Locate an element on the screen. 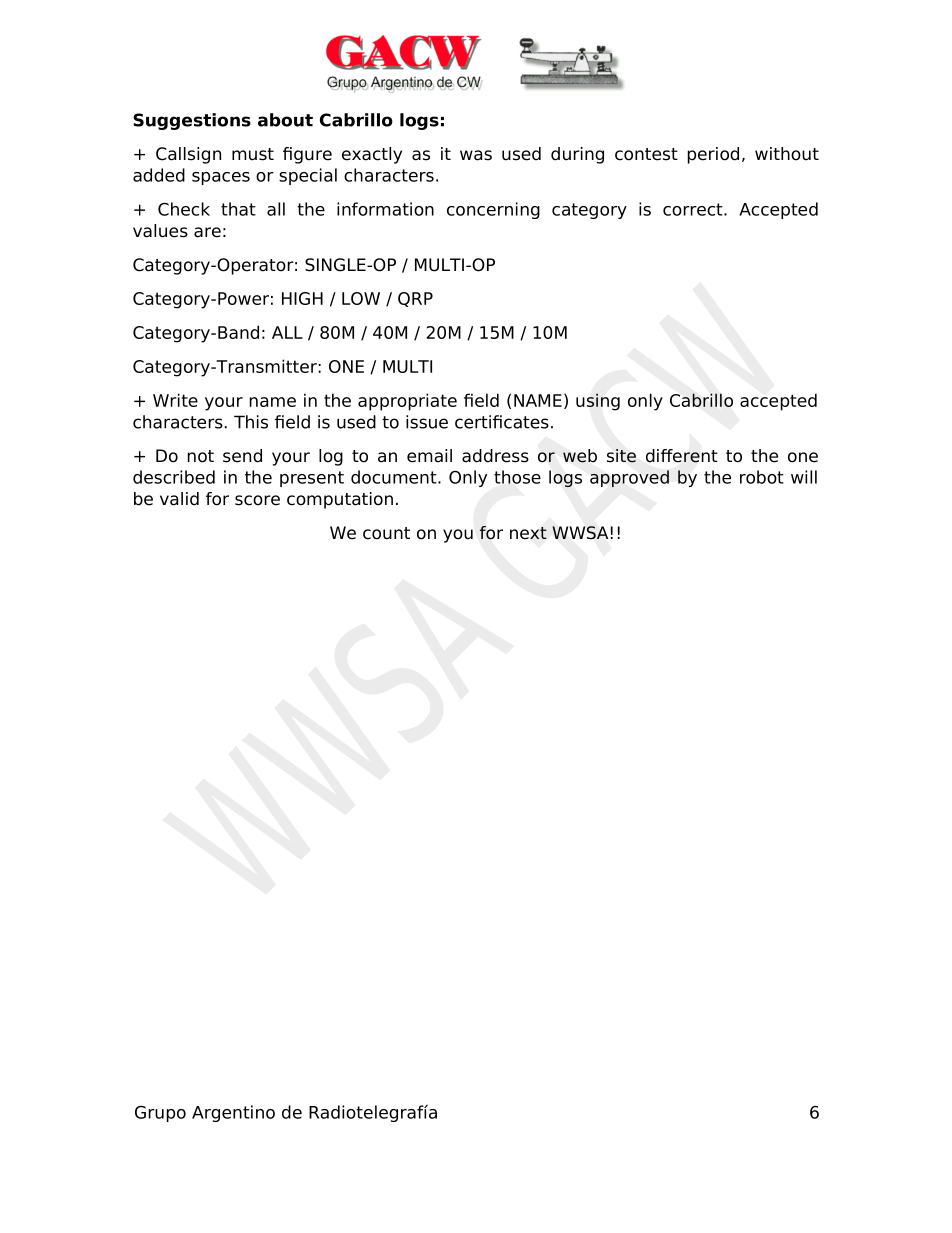 This screenshot has width=952, height=1233. send is located at coordinates (242, 456).
